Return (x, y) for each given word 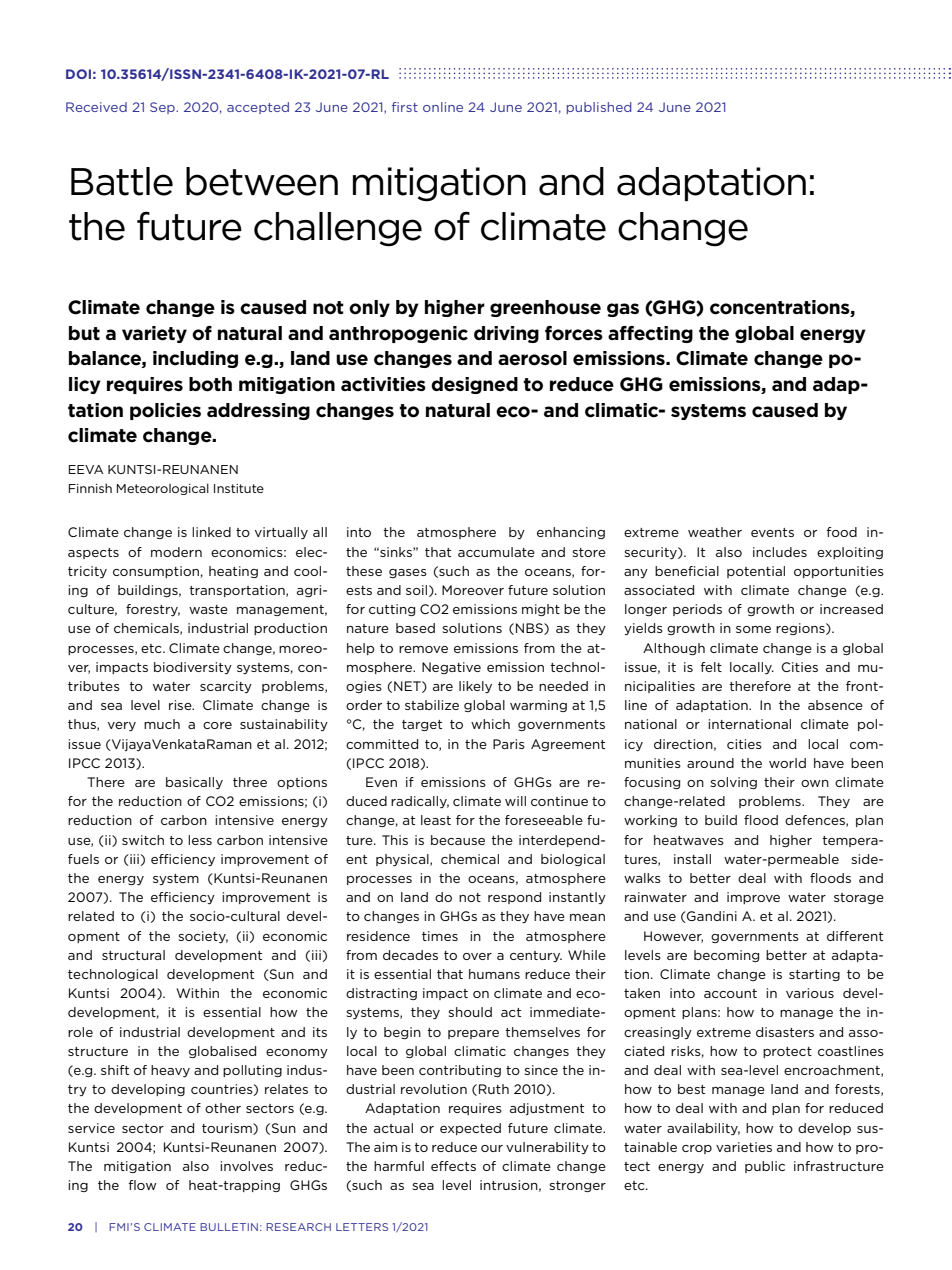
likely (475, 687)
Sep (163, 108)
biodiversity (193, 668)
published (599, 108)
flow (142, 1185)
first (405, 107)
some (753, 629)
